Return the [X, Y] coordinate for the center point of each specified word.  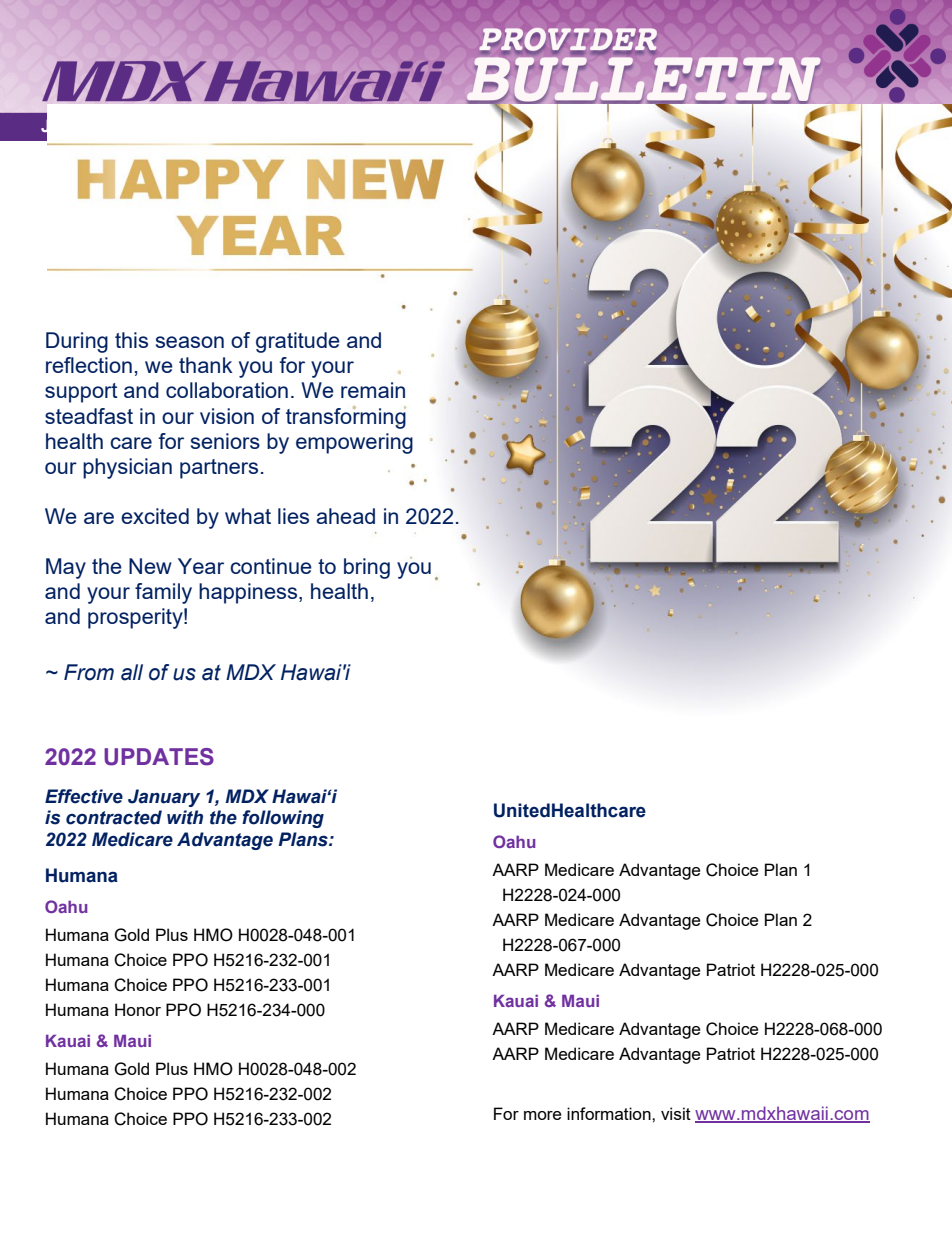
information [610, 1113]
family [163, 593]
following [283, 819]
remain [373, 390]
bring [367, 568]
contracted [114, 817]
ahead [345, 516]
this [131, 340]
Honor [138, 1009]
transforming [346, 417]
